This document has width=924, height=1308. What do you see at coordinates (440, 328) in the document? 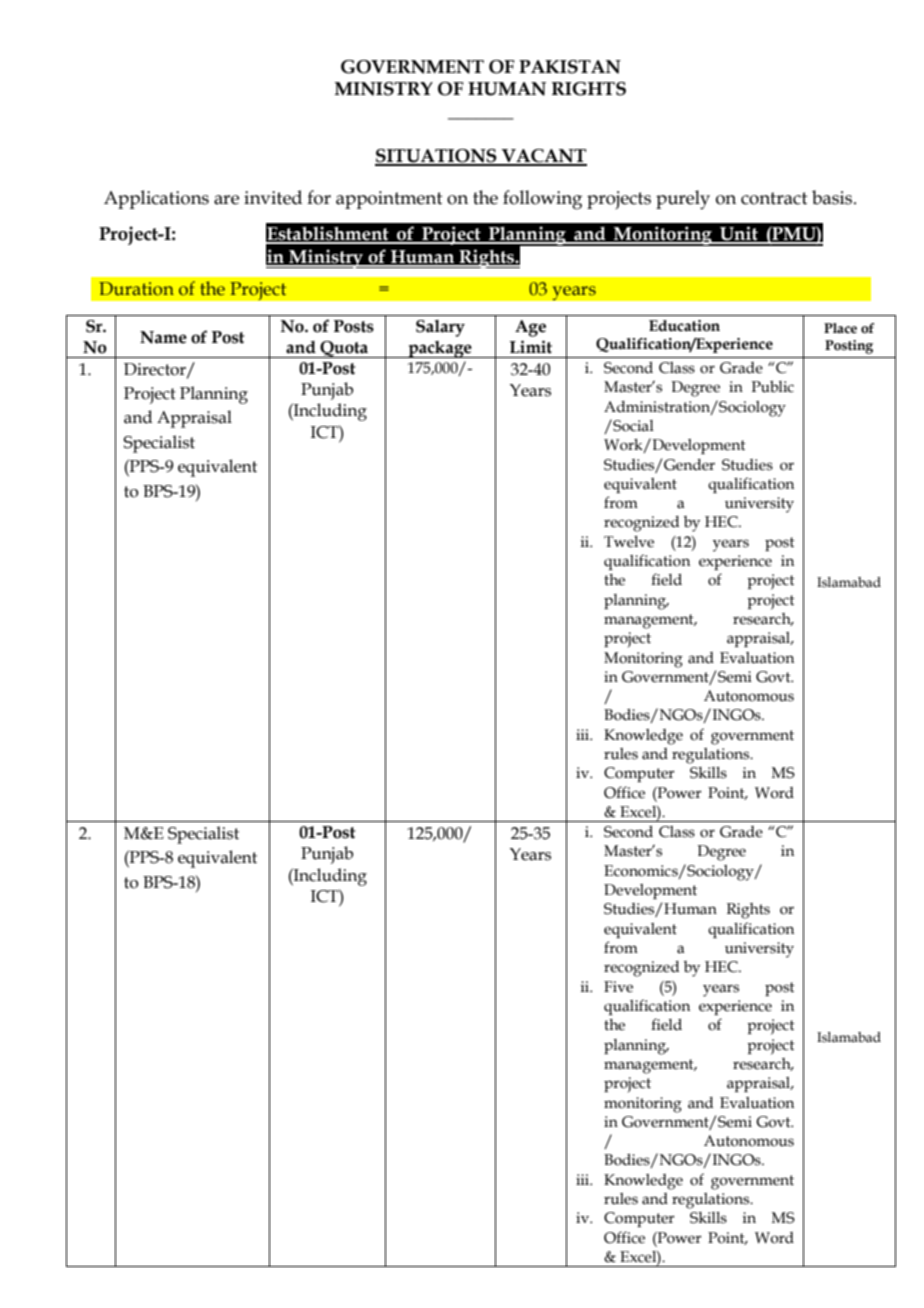
I see `Salary` at bounding box center [440, 328].
